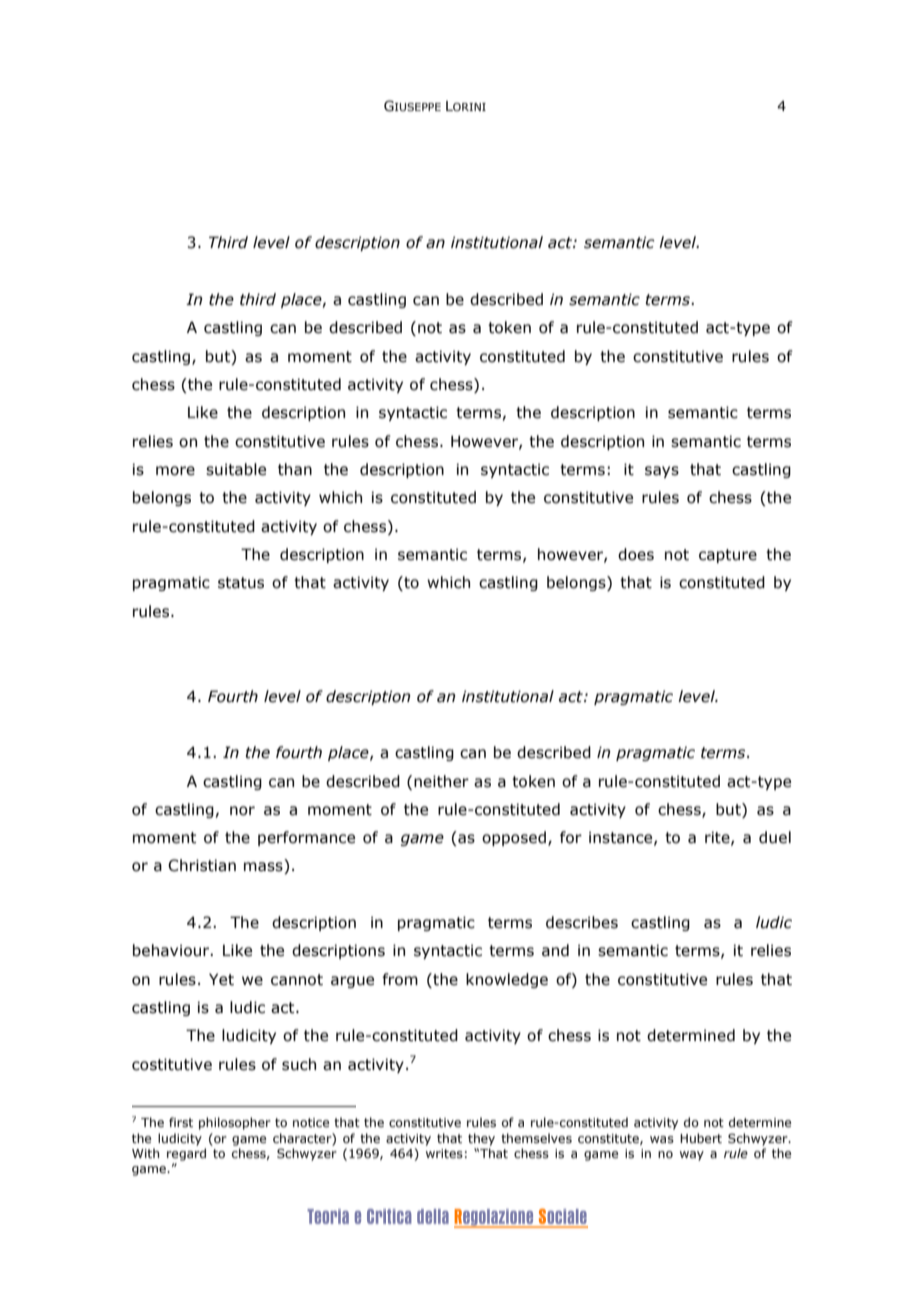 This screenshot has width=924, height=1308. Describe the element at coordinates (481, 1139) in the screenshot. I see `they` at that location.
